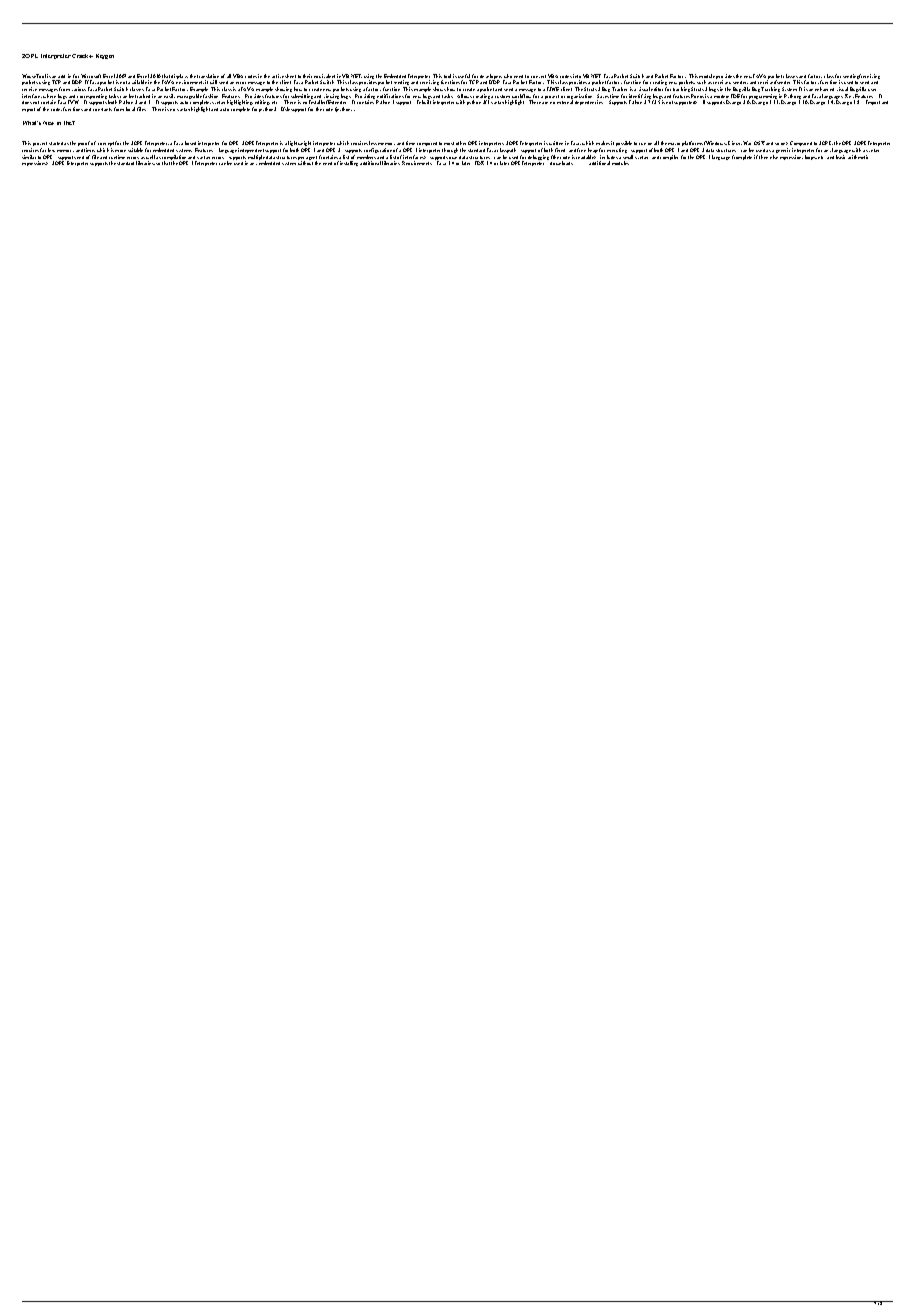 The width and height of the screenshot is (915, 1316). I want to click on Import, so click(873, 102).
